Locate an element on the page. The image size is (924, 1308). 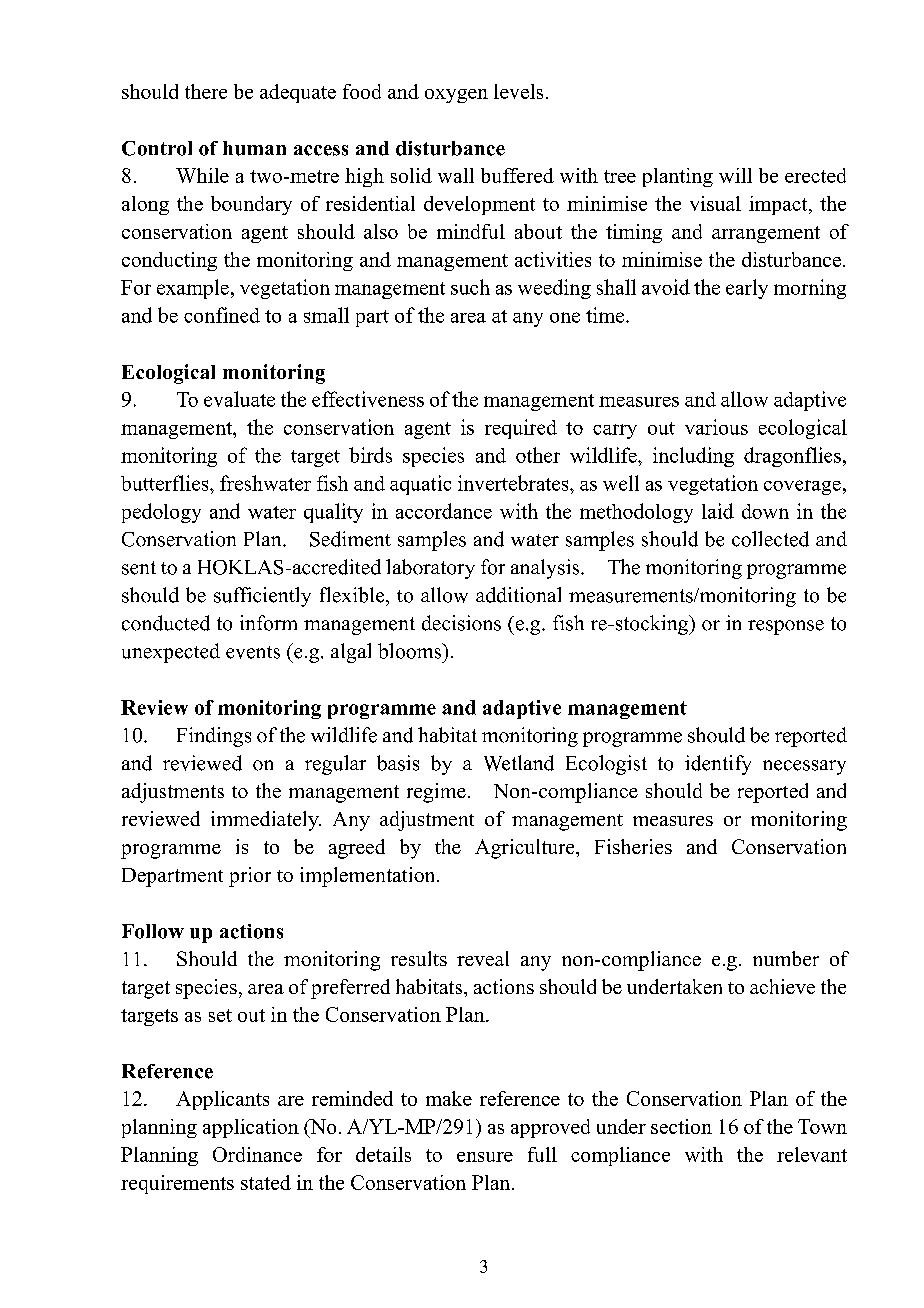
response is located at coordinates (786, 627).
